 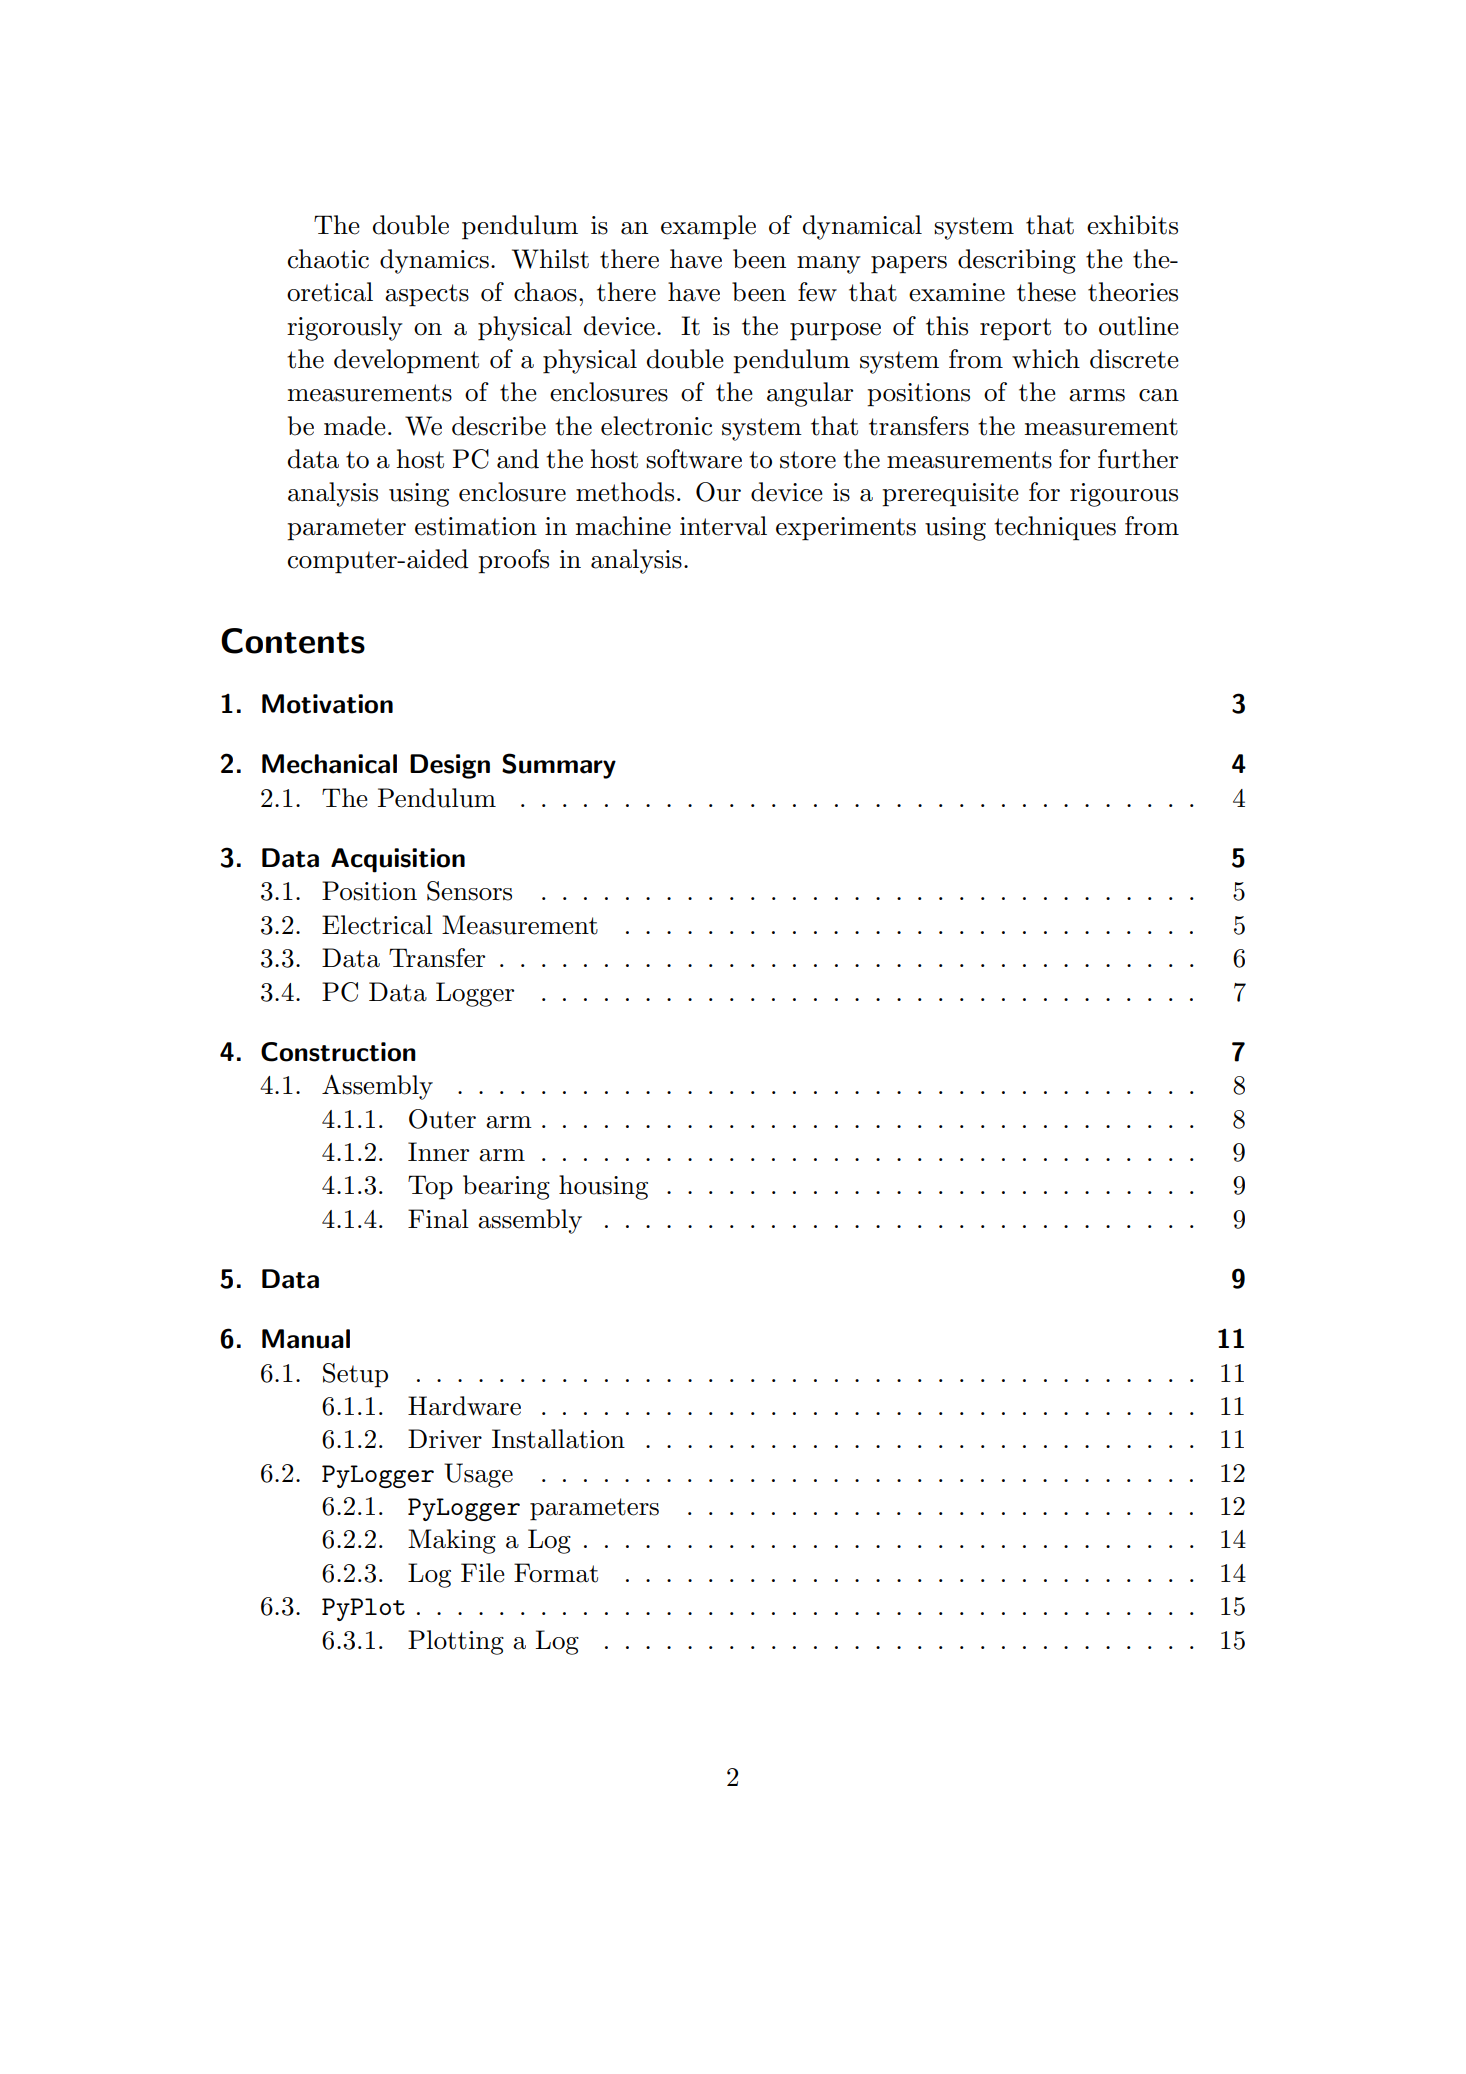 What do you see at coordinates (559, 766) in the screenshot?
I see `Summary` at bounding box center [559, 766].
